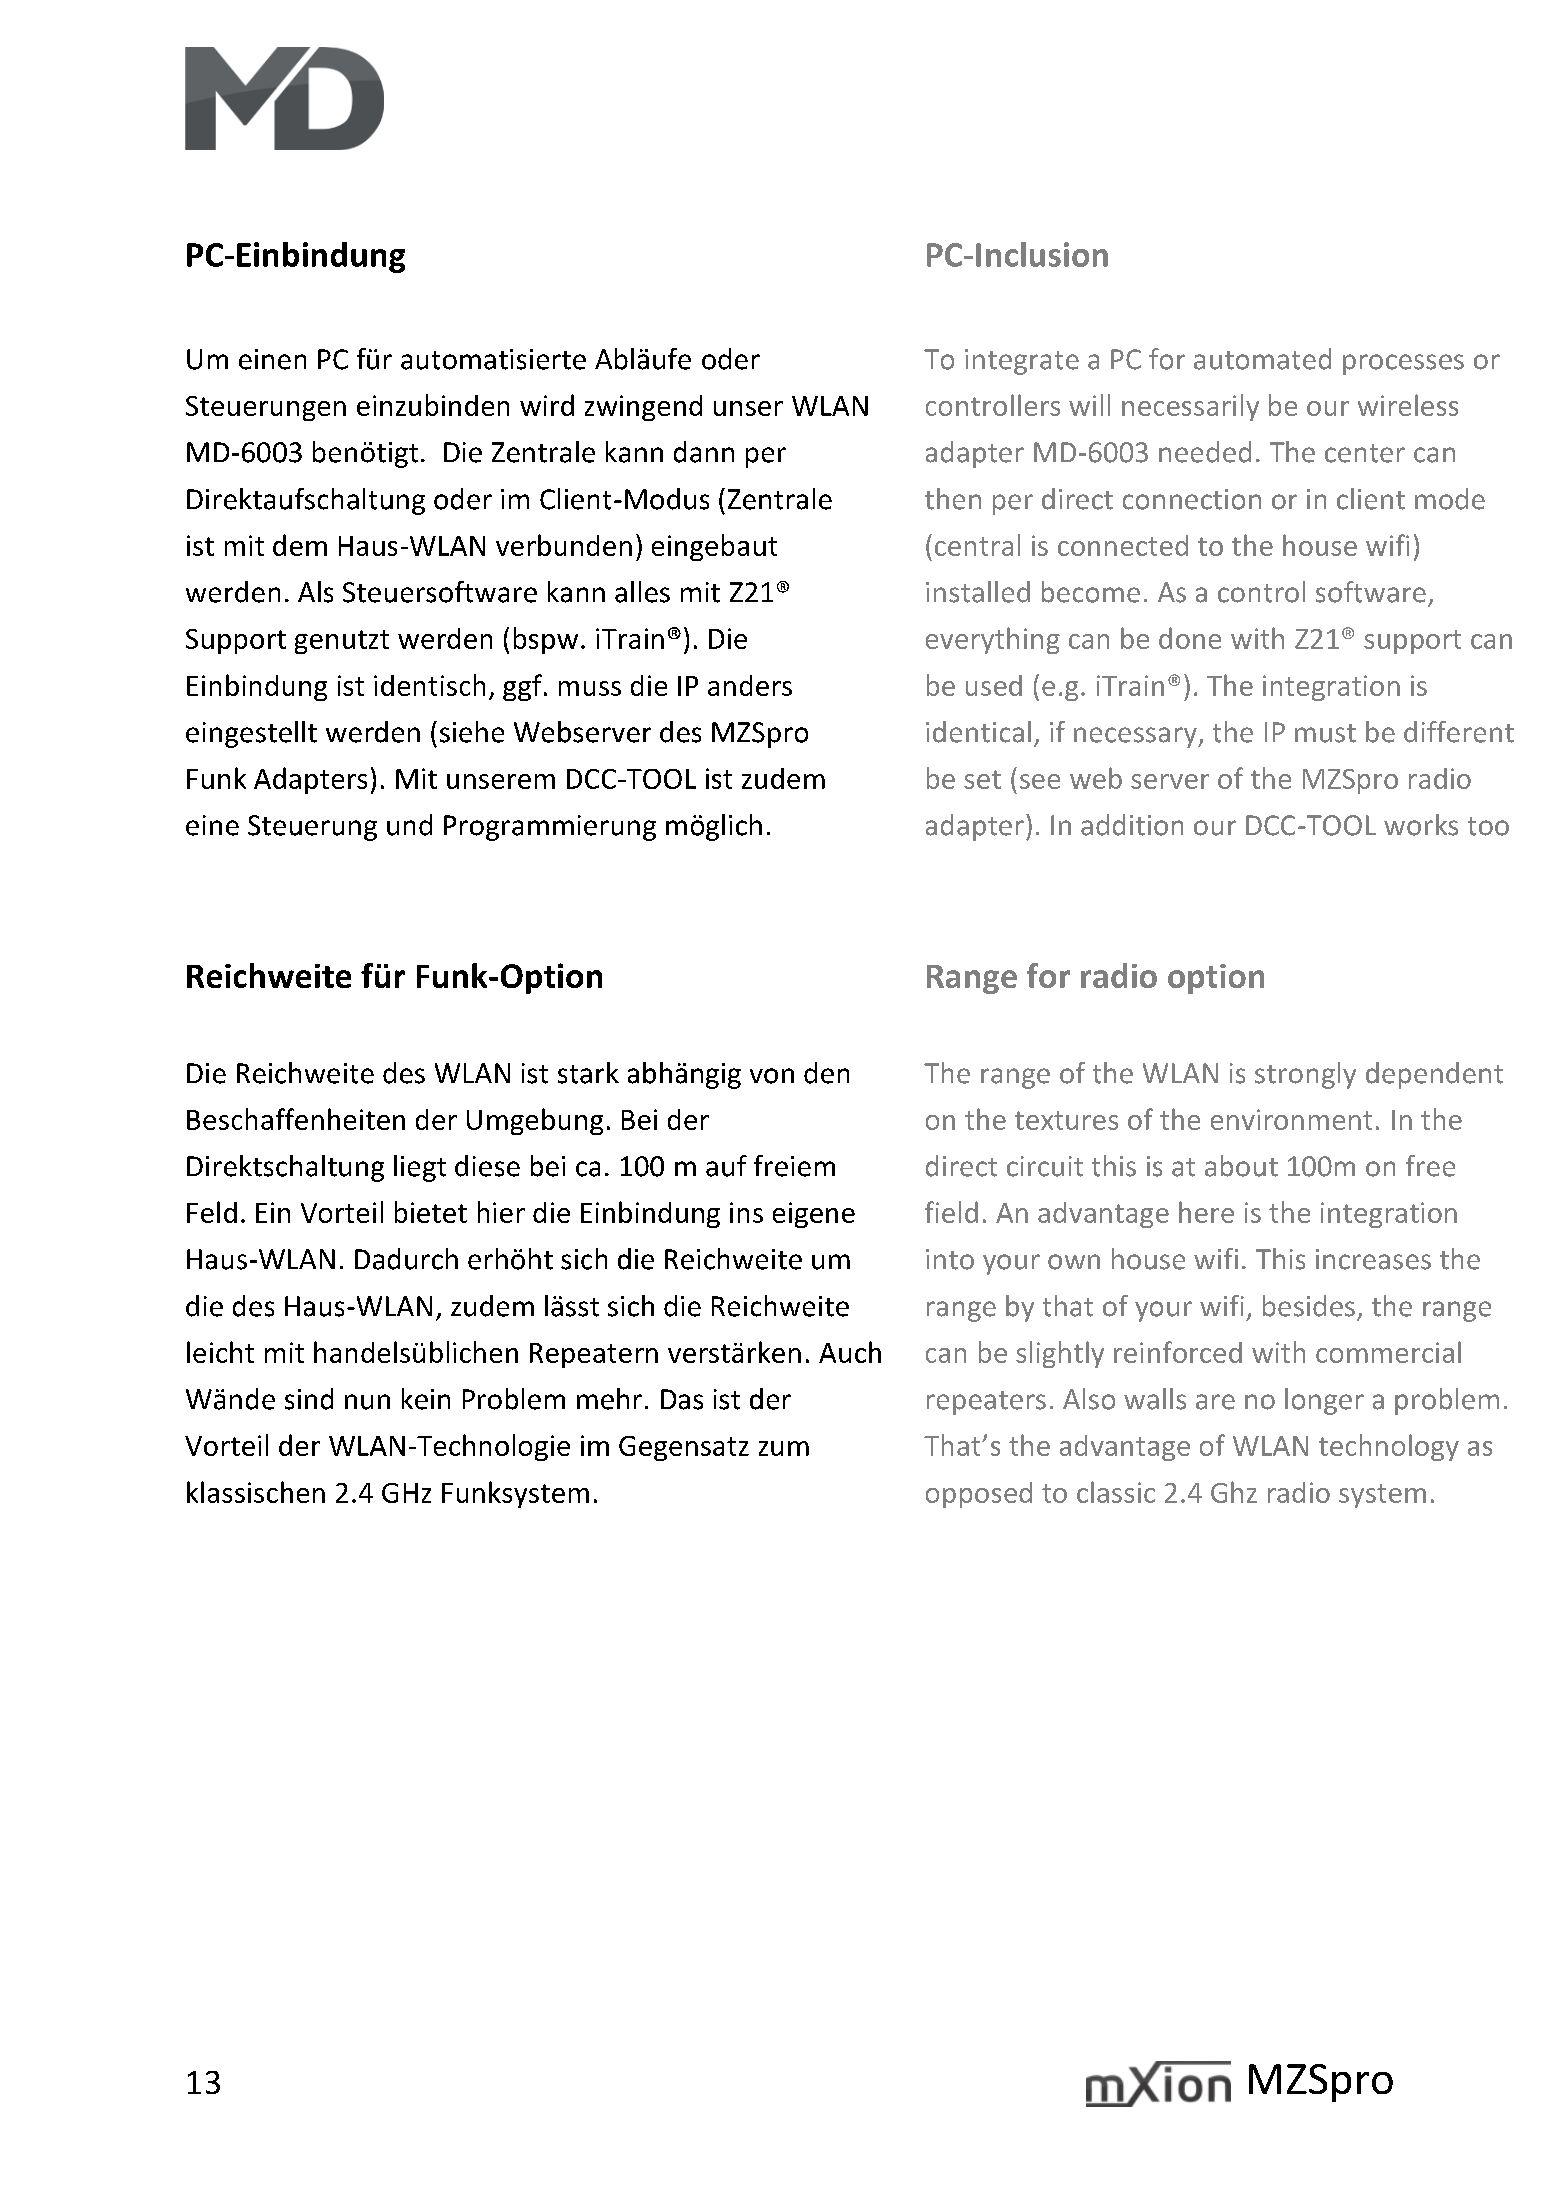 This screenshot has width=1554, height=2198. What do you see at coordinates (367, 1402) in the screenshot?
I see `nun` at bounding box center [367, 1402].
